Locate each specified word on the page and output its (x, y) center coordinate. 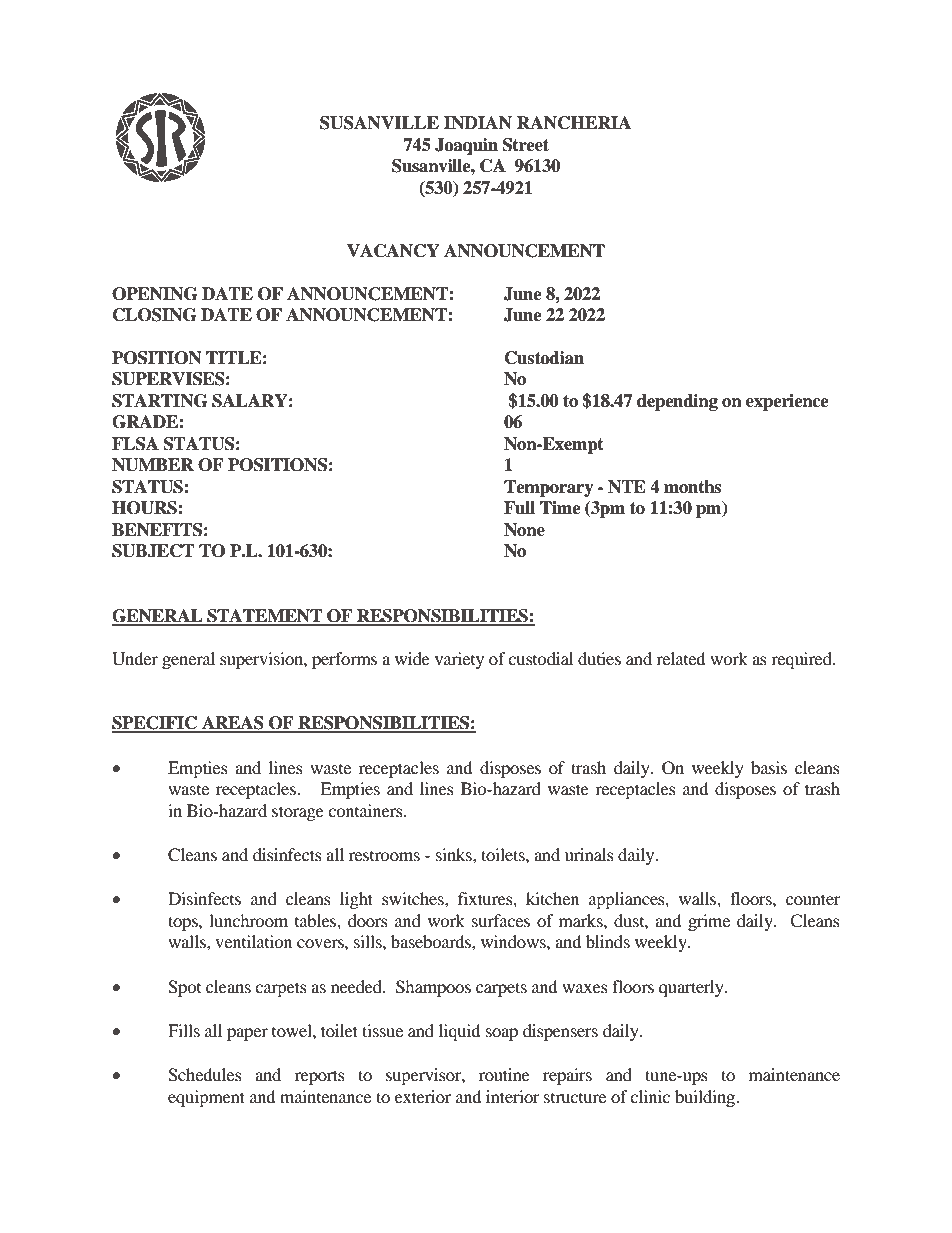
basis (769, 767)
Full (519, 508)
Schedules (205, 1075)
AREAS (233, 724)
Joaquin (466, 146)
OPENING (154, 294)
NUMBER (153, 465)
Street (526, 145)
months (692, 487)
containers (366, 810)
